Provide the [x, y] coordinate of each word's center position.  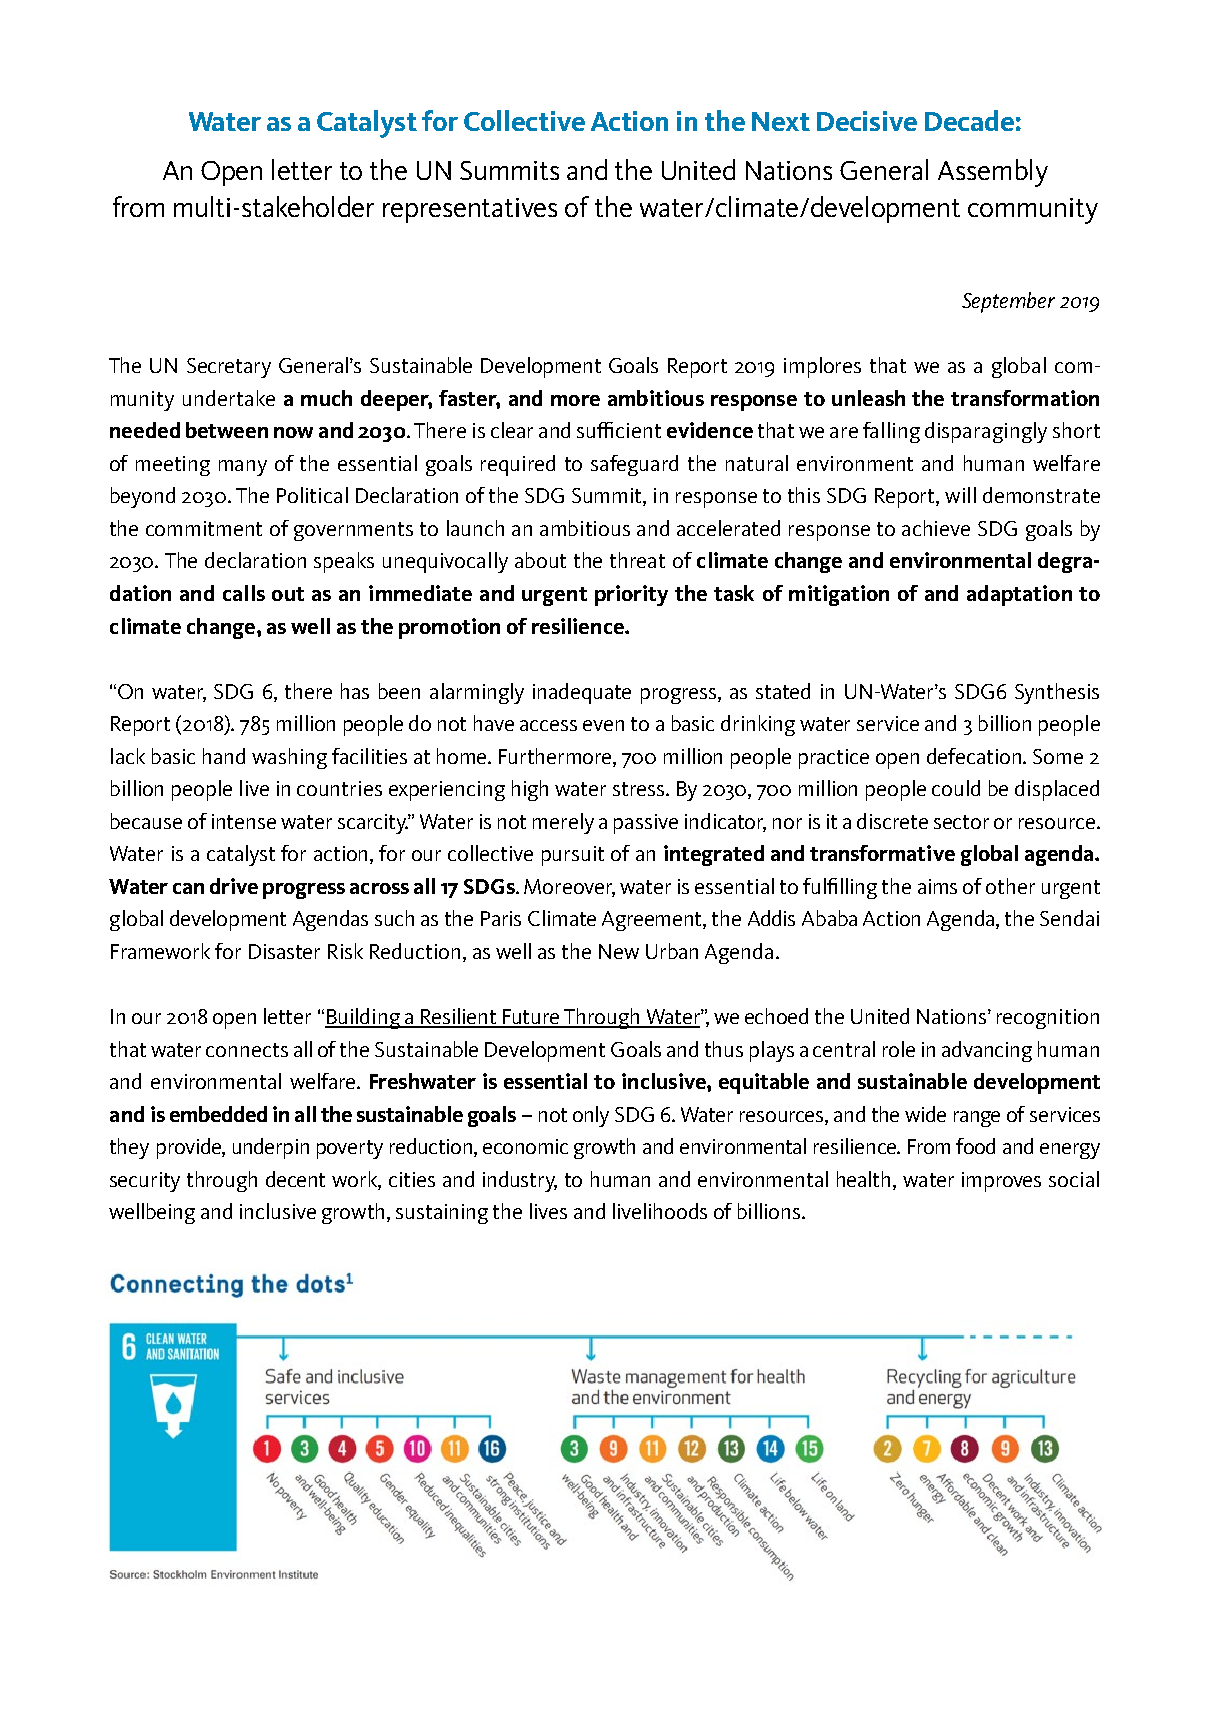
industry [520, 1181]
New [619, 951]
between [227, 430]
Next [781, 121]
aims [937, 886]
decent [295, 1179]
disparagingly [986, 432]
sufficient [619, 430]
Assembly [993, 173]
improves [1001, 1182]
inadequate [582, 693]
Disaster [284, 951]
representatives [470, 210]
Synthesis [1057, 693]
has [355, 691]
